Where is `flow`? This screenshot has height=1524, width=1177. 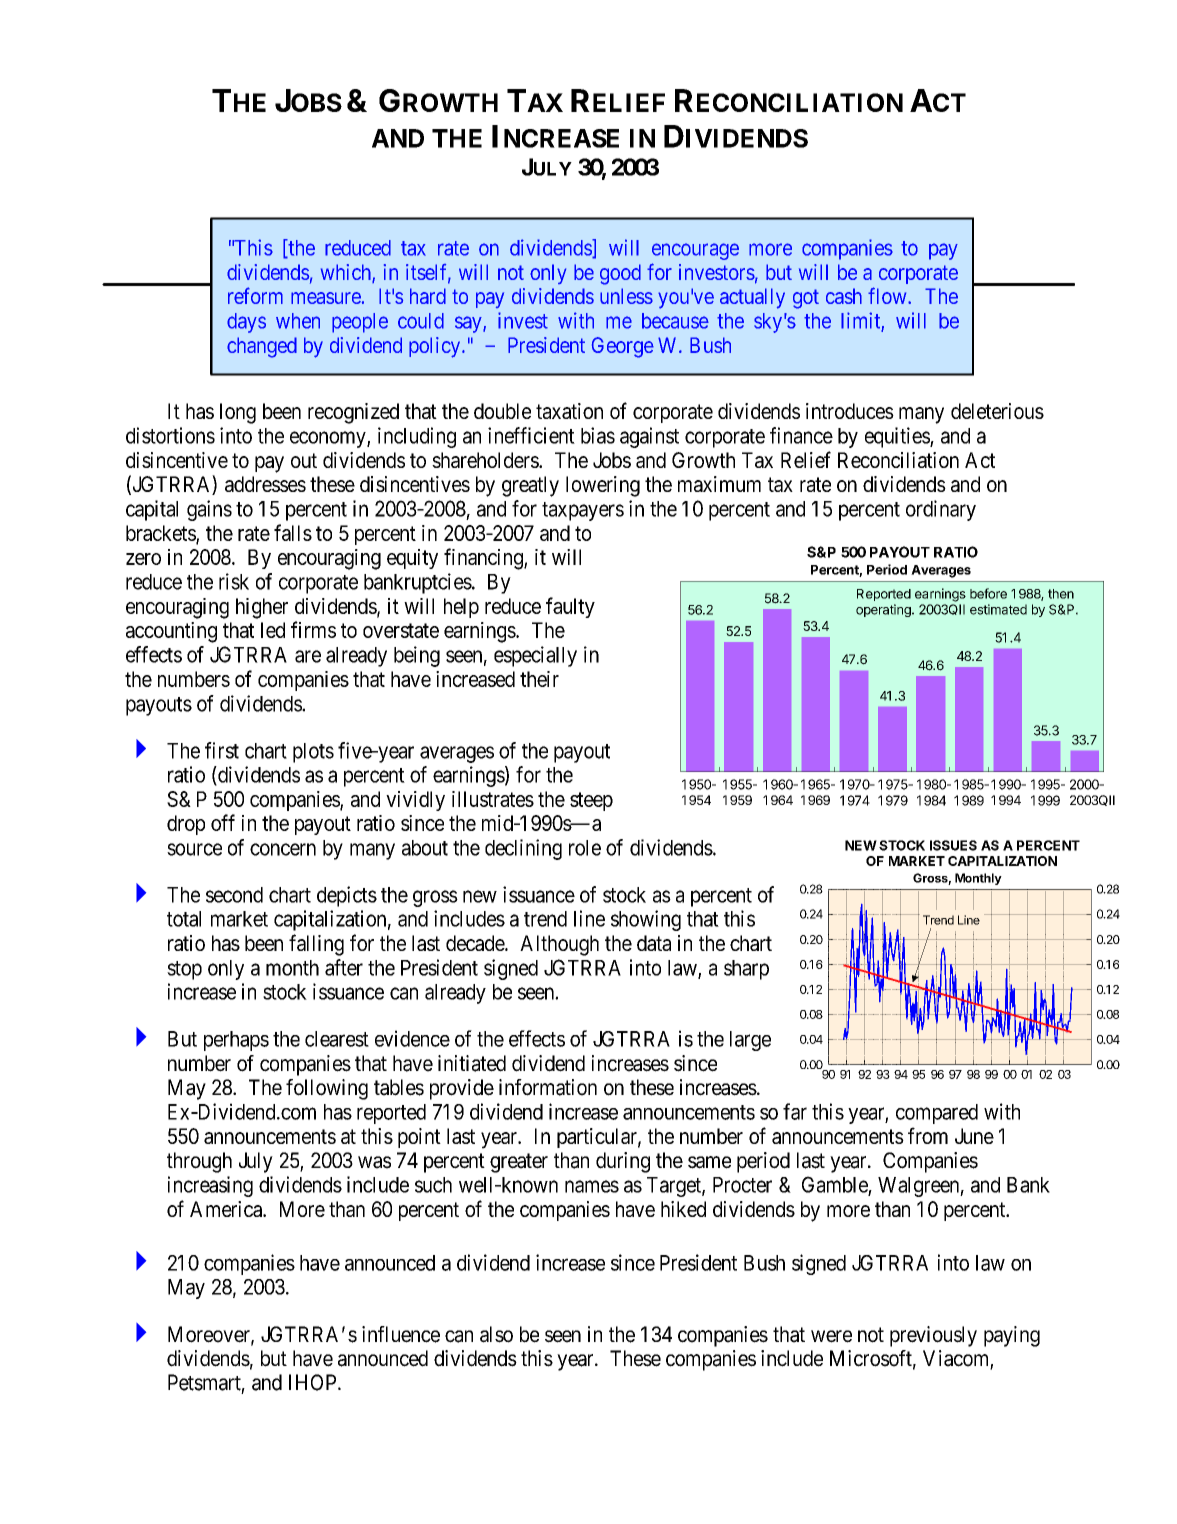 flow is located at coordinates (888, 295).
